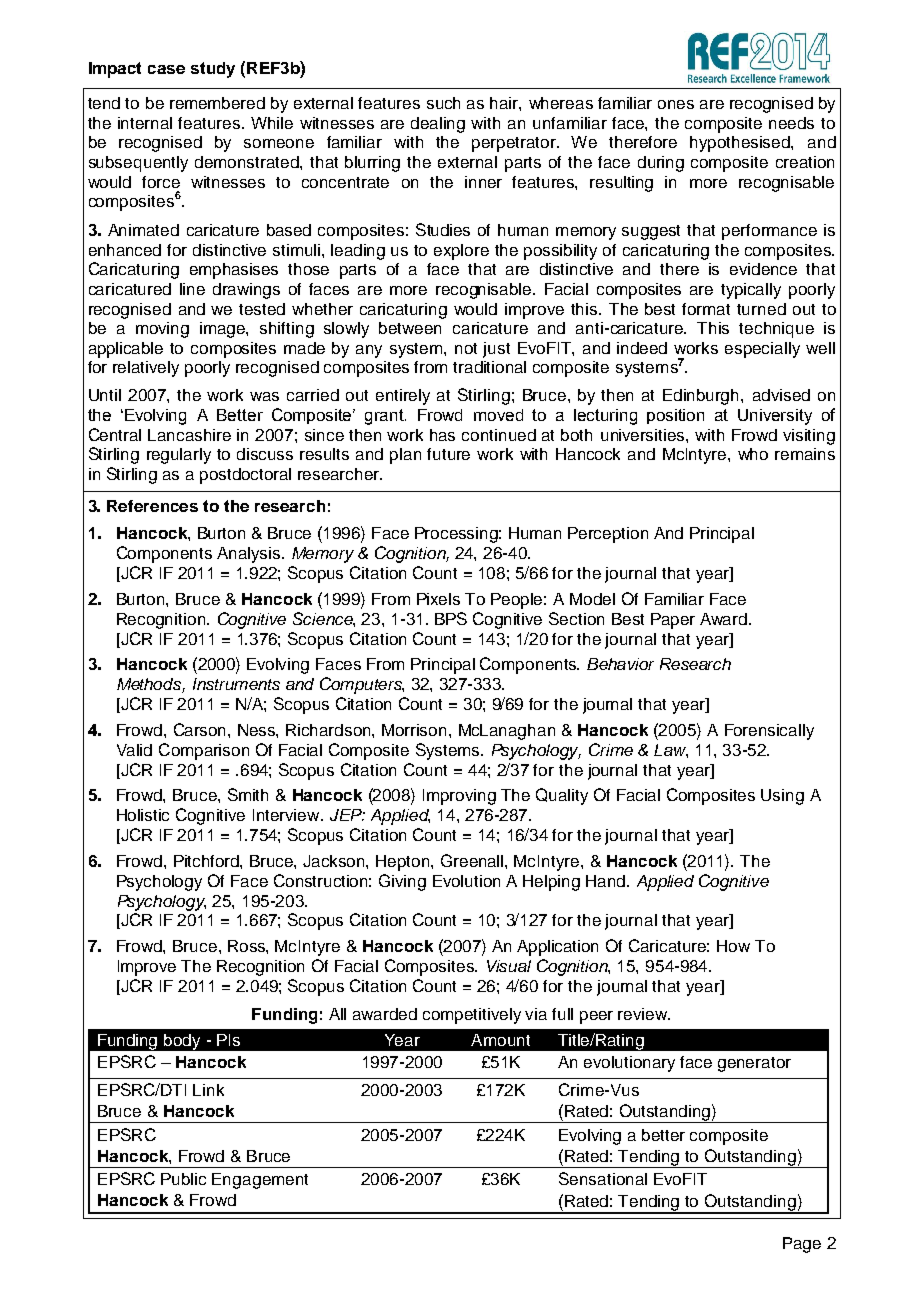 This screenshot has width=924, height=1308. Describe the element at coordinates (143, 815) in the screenshot. I see `Holistic` at that location.
